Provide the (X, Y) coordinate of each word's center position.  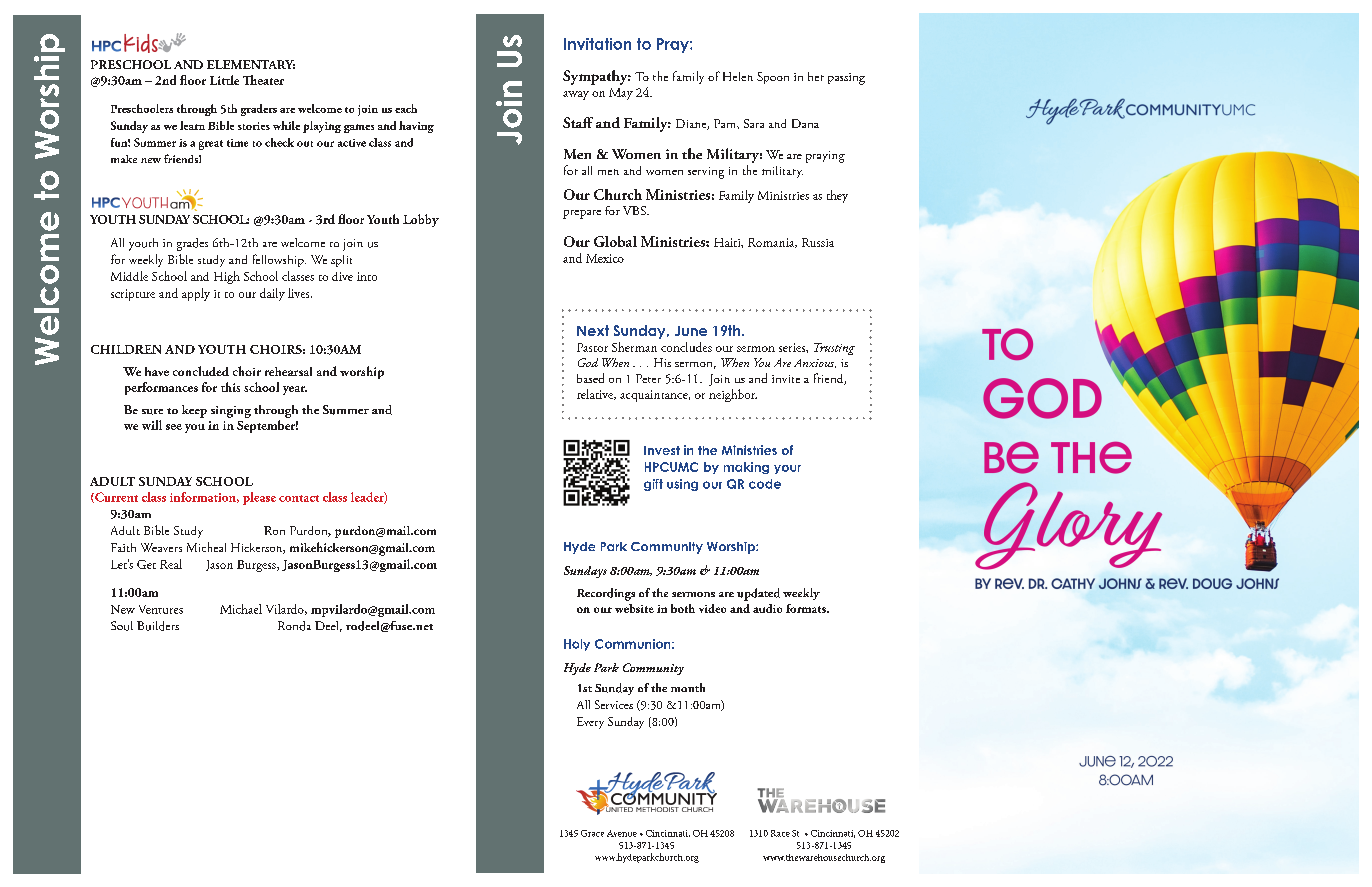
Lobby (421, 220)
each (406, 108)
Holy (577, 645)
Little (224, 80)
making (746, 468)
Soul (122, 626)
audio (767, 608)
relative (596, 394)
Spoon (773, 78)
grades (192, 244)
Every (590, 723)
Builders (158, 626)
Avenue (622, 833)
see (174, 427)
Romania (772, 243)
